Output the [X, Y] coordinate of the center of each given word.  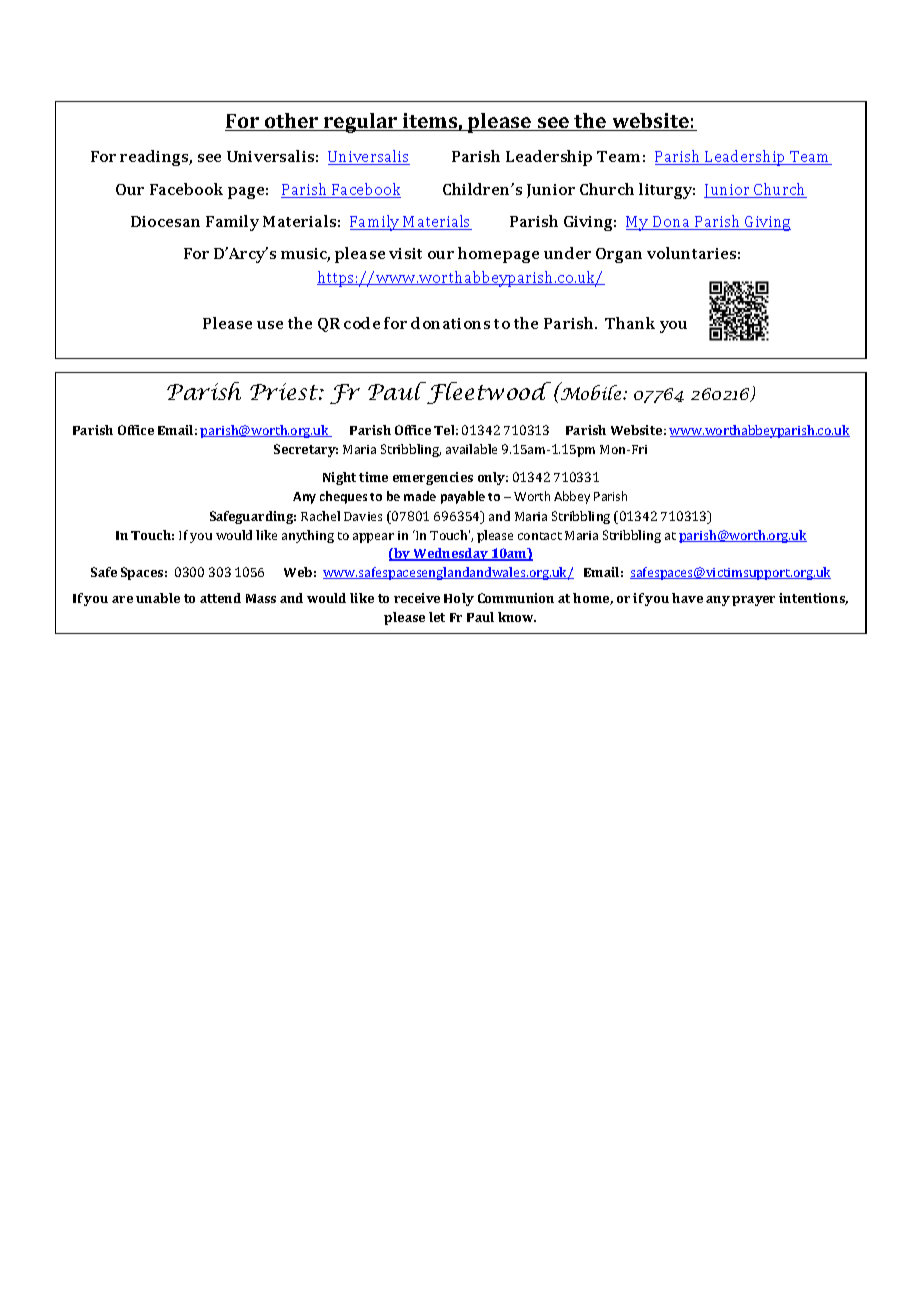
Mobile [591, 392]
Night [339, 478]
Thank [630, 323]
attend [220, 598]
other [292, 122]
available [471, 449]
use [270, 325]
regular [361, 123]
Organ [619, 255]
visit [405, 253]
